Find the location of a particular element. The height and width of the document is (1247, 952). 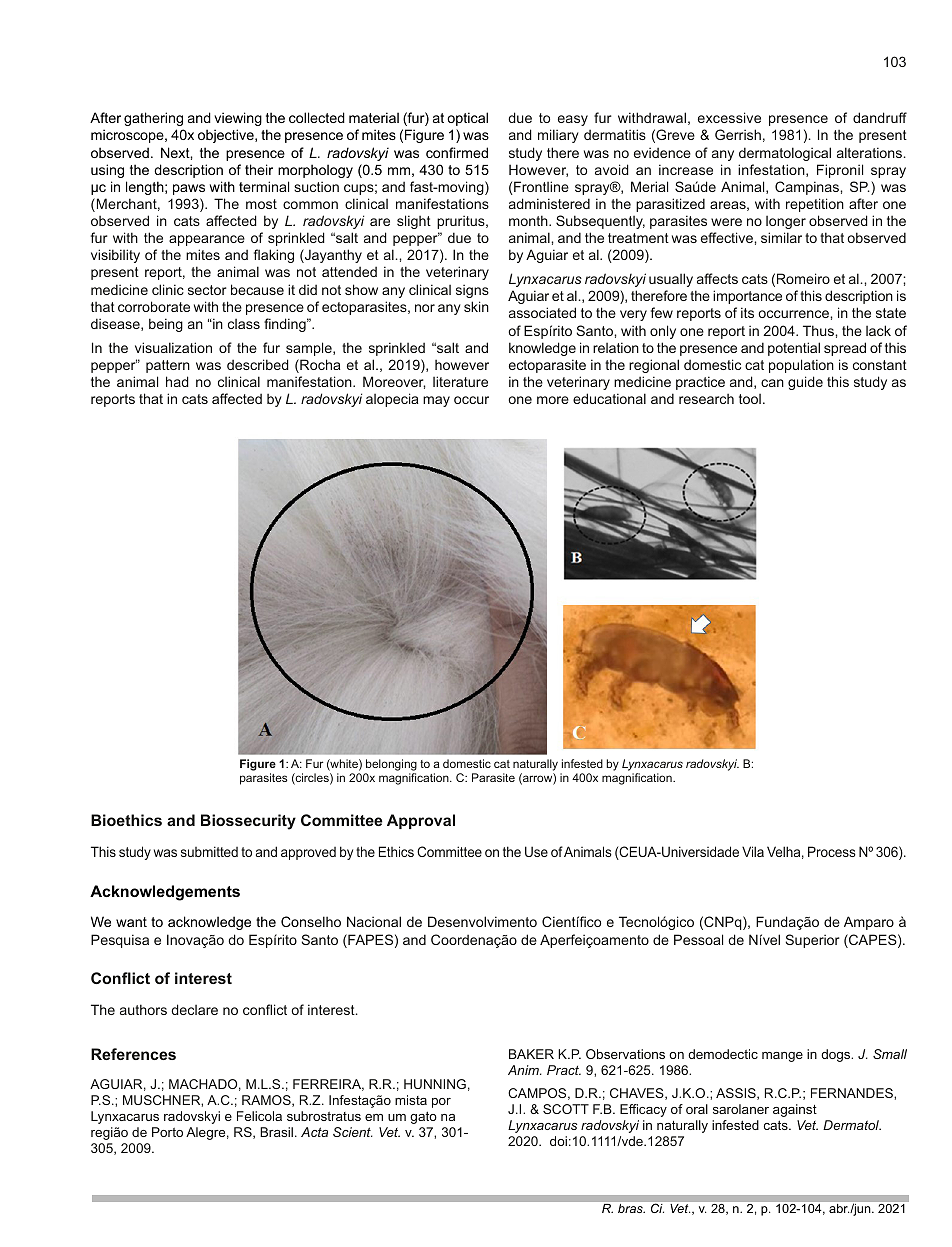

submitted is located at coordinates (209, 851).
